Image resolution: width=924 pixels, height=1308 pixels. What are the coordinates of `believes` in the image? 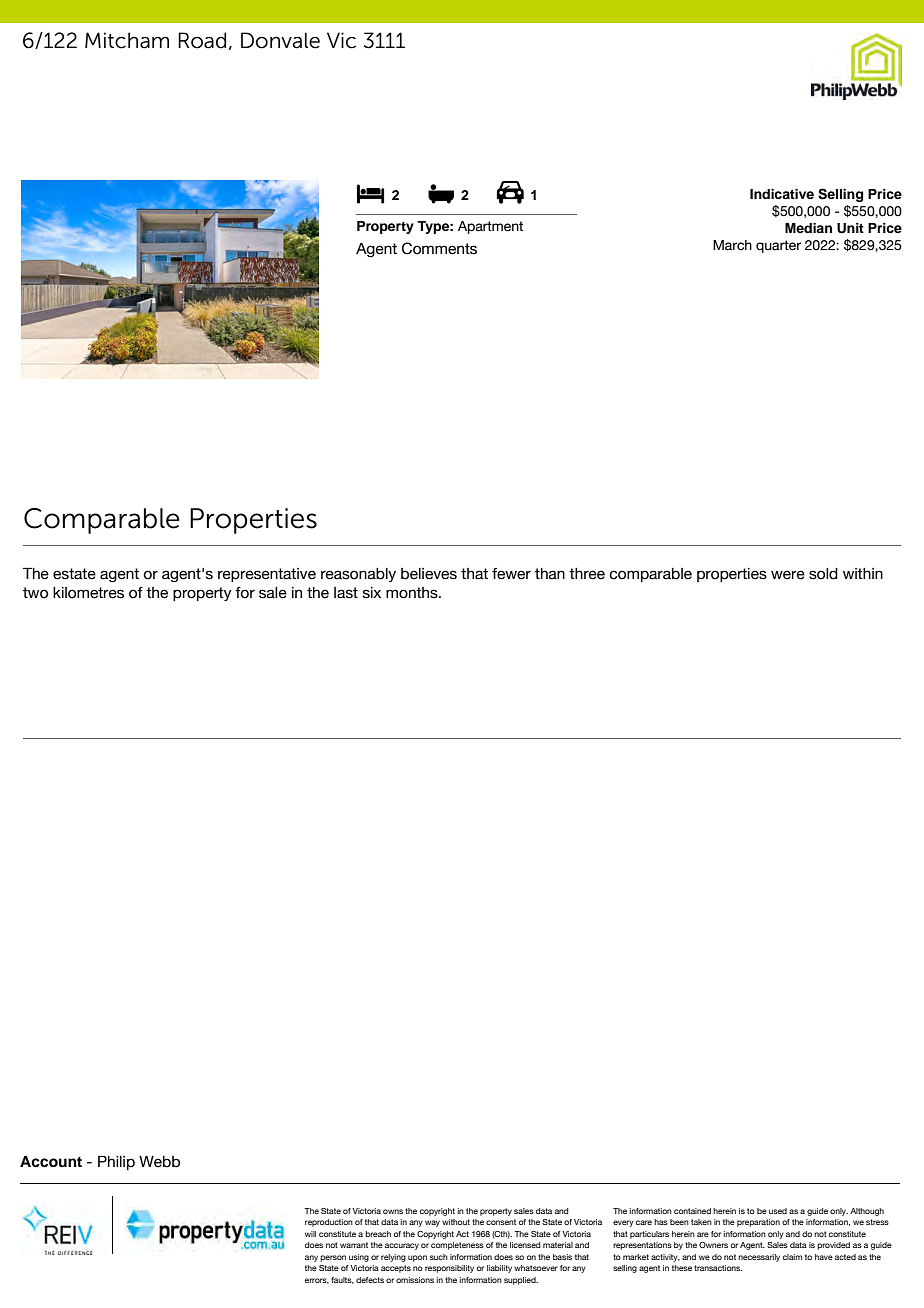 It's located at (429, 574).
